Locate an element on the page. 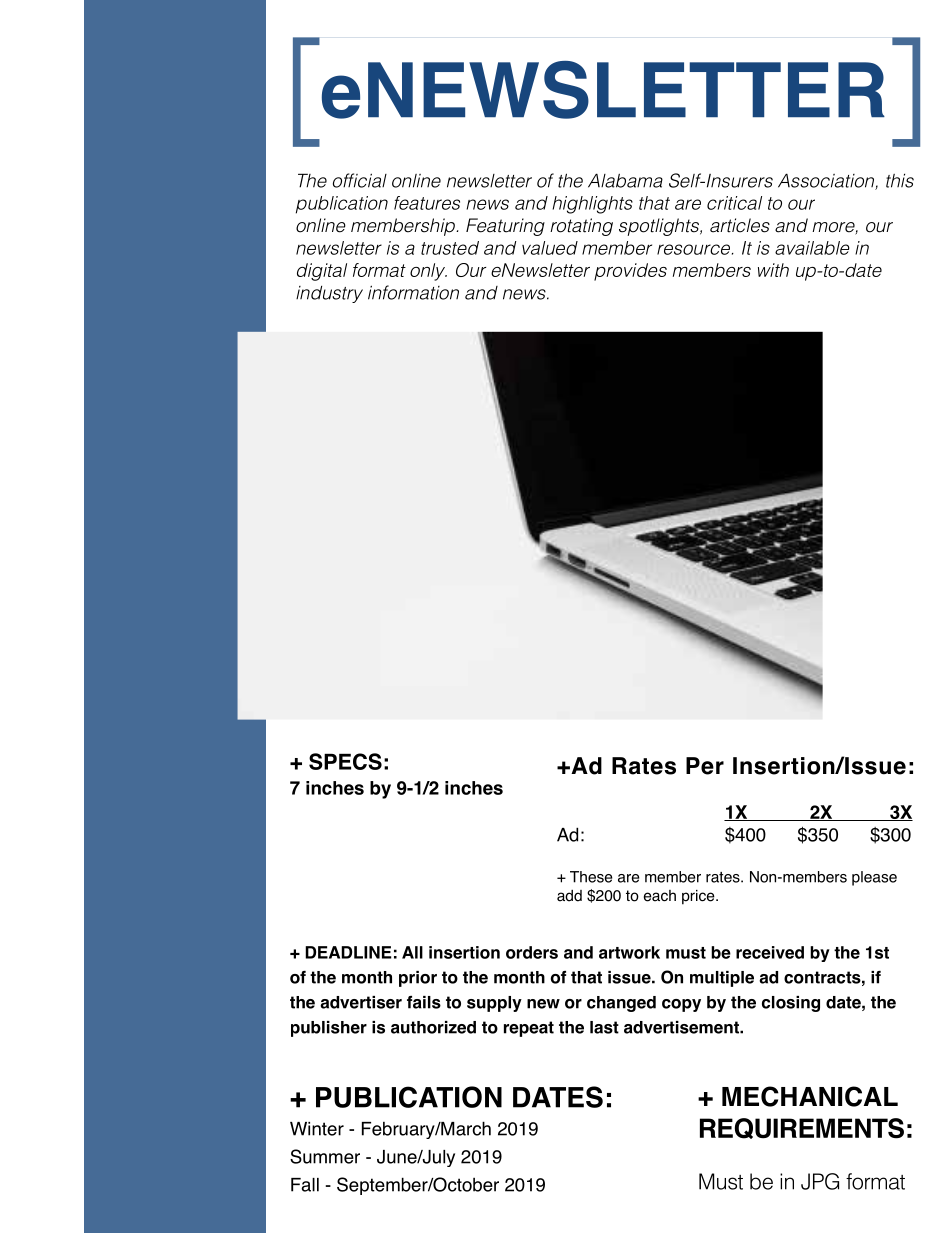 The height and width of the image is (1233, 952). JPG is located at coordinates (820, 1181).
